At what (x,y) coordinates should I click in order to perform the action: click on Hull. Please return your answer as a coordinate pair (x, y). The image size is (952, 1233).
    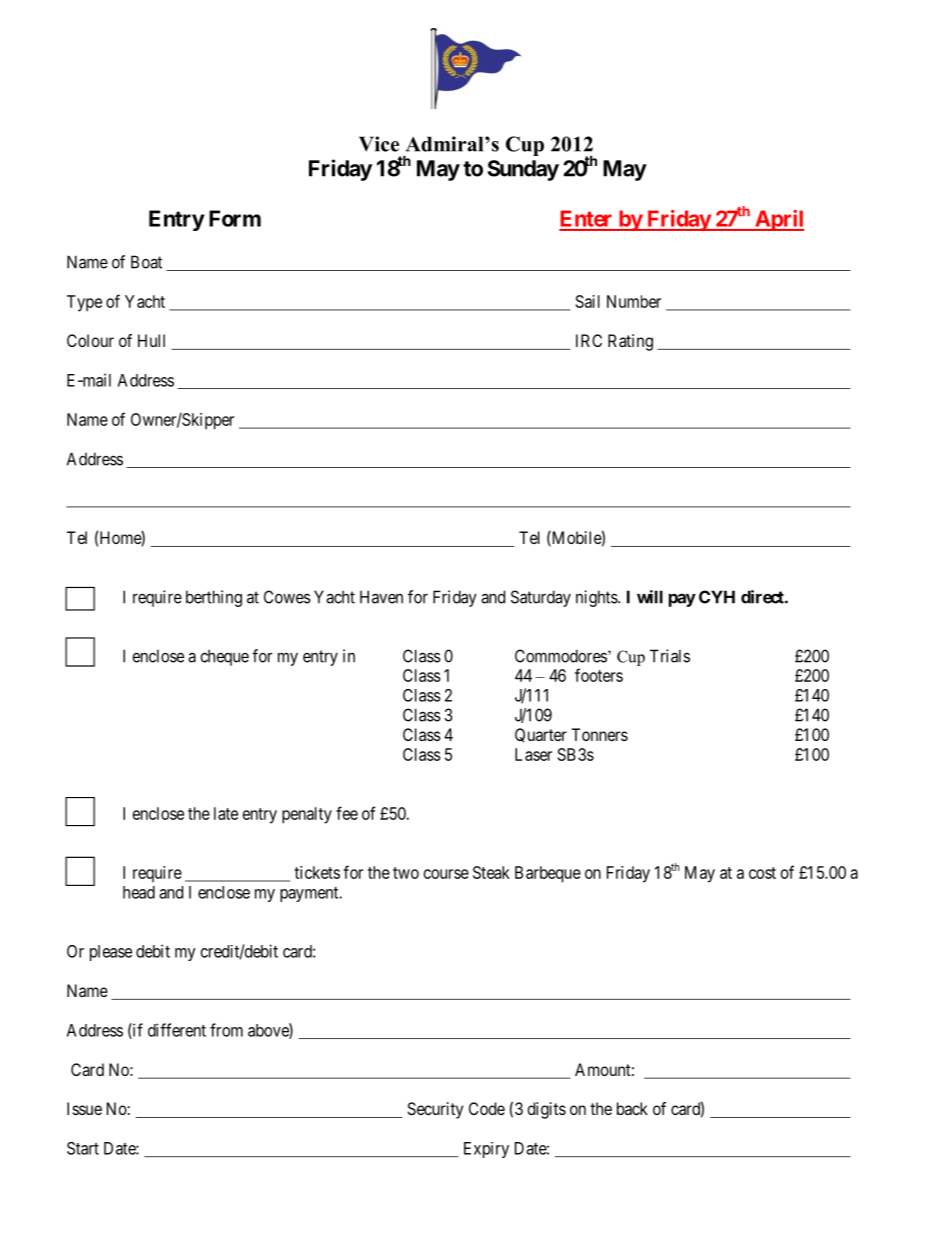
    Looking at the image, I should click on (151, 340).
